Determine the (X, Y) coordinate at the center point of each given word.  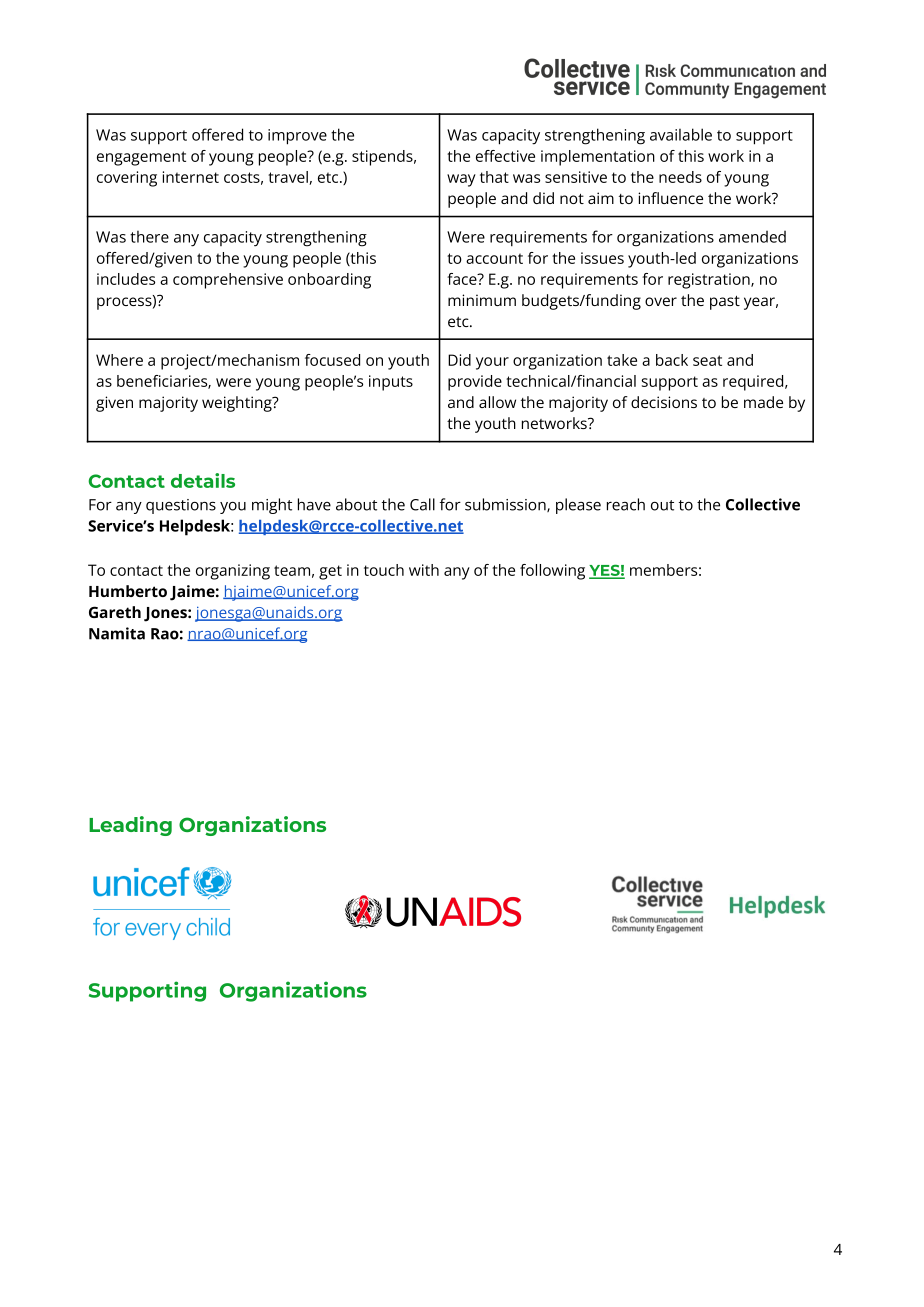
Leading (130, 826)
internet (191, 177)
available (681, 134)
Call (422, 504)
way (461, 180)
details (203, 480)
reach (626, 504)
